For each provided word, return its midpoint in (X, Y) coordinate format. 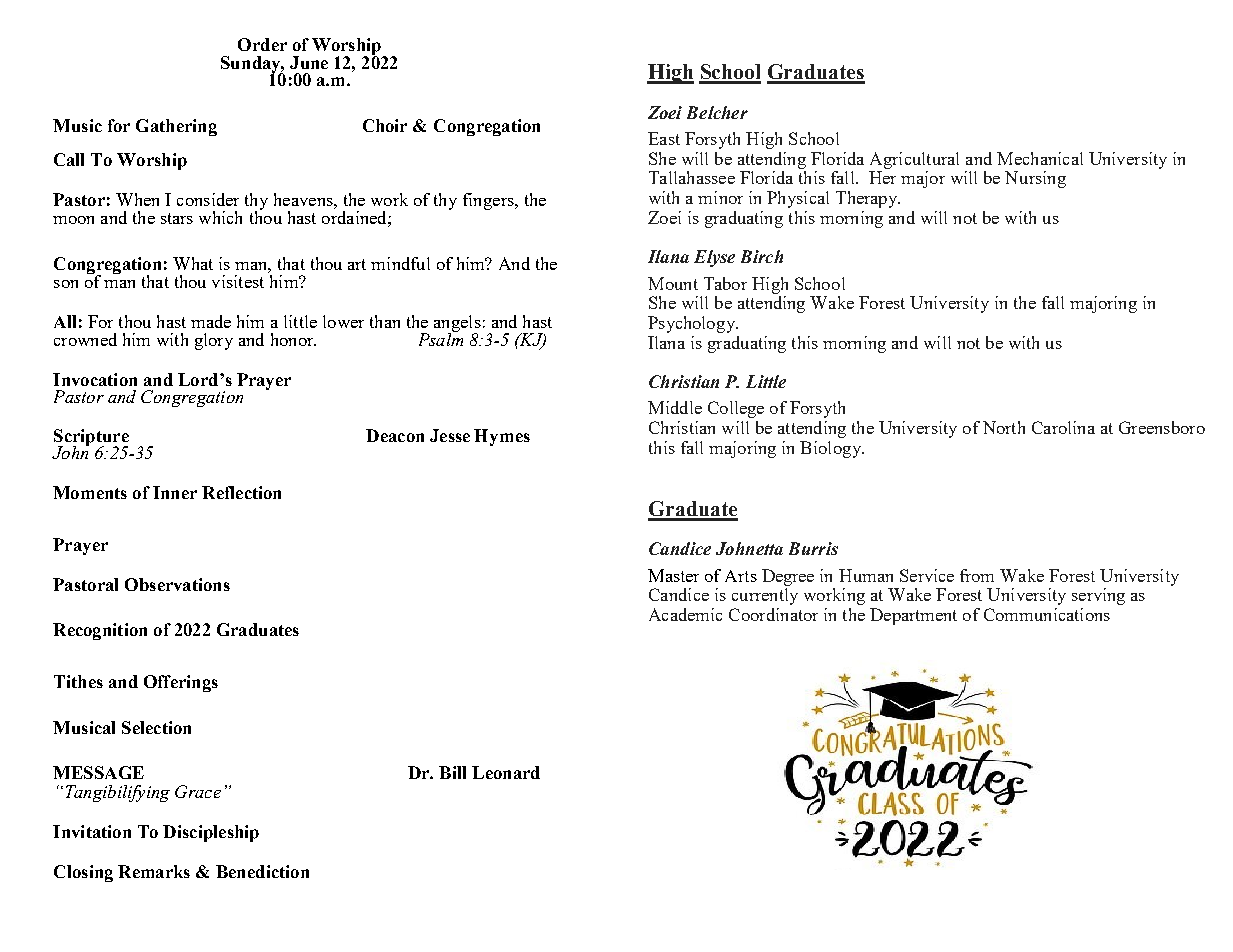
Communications (1047, 614)
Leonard (506, 772)
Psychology (693, 324)
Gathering (176, 127)
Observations (177, 584)
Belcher (717, 112)
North (1004, 427)
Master (673, 575)
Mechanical (1040, 158)
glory (214, 341)
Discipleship (211, 833)
